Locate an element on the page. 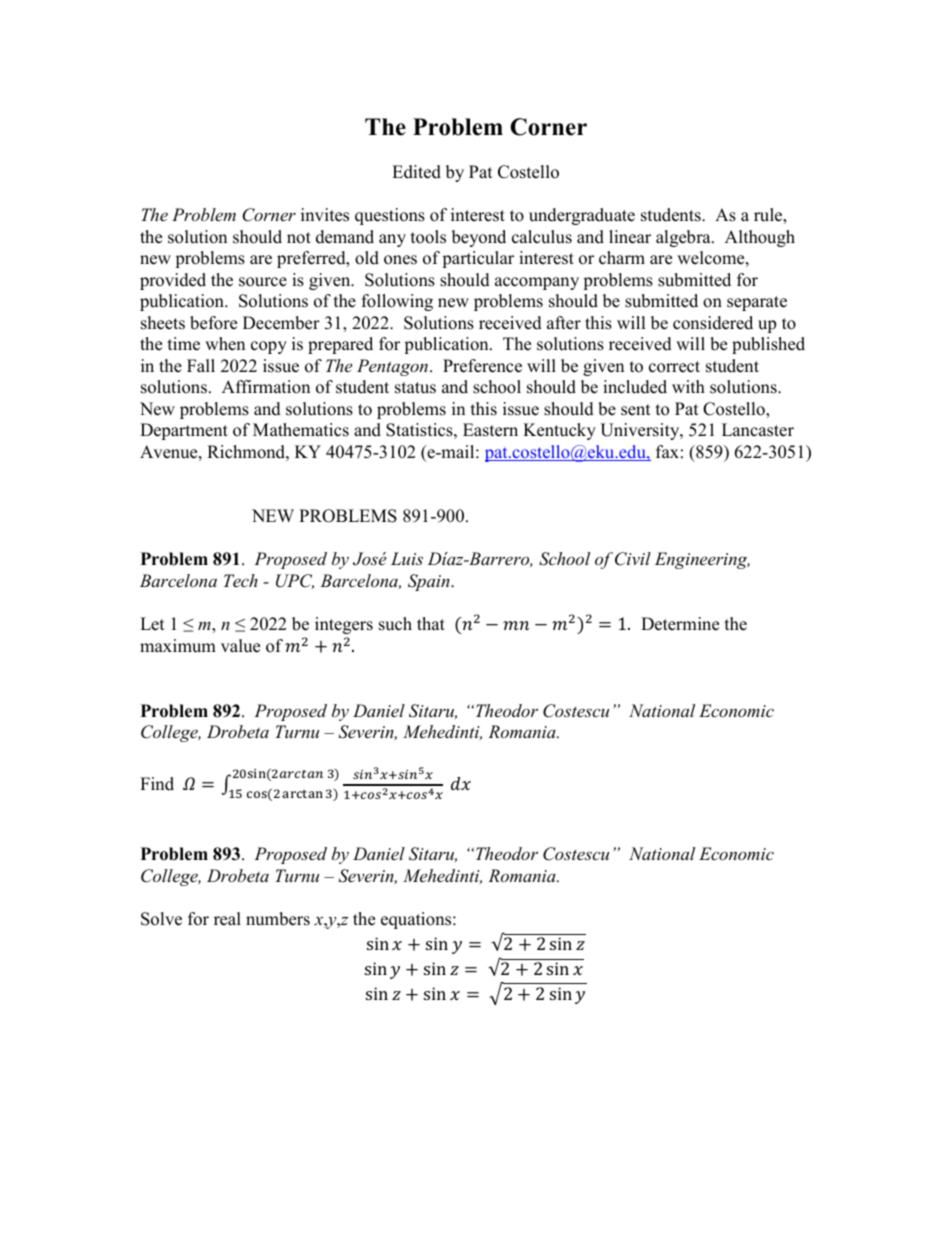  Edited is located at coordinates (416, 172).
